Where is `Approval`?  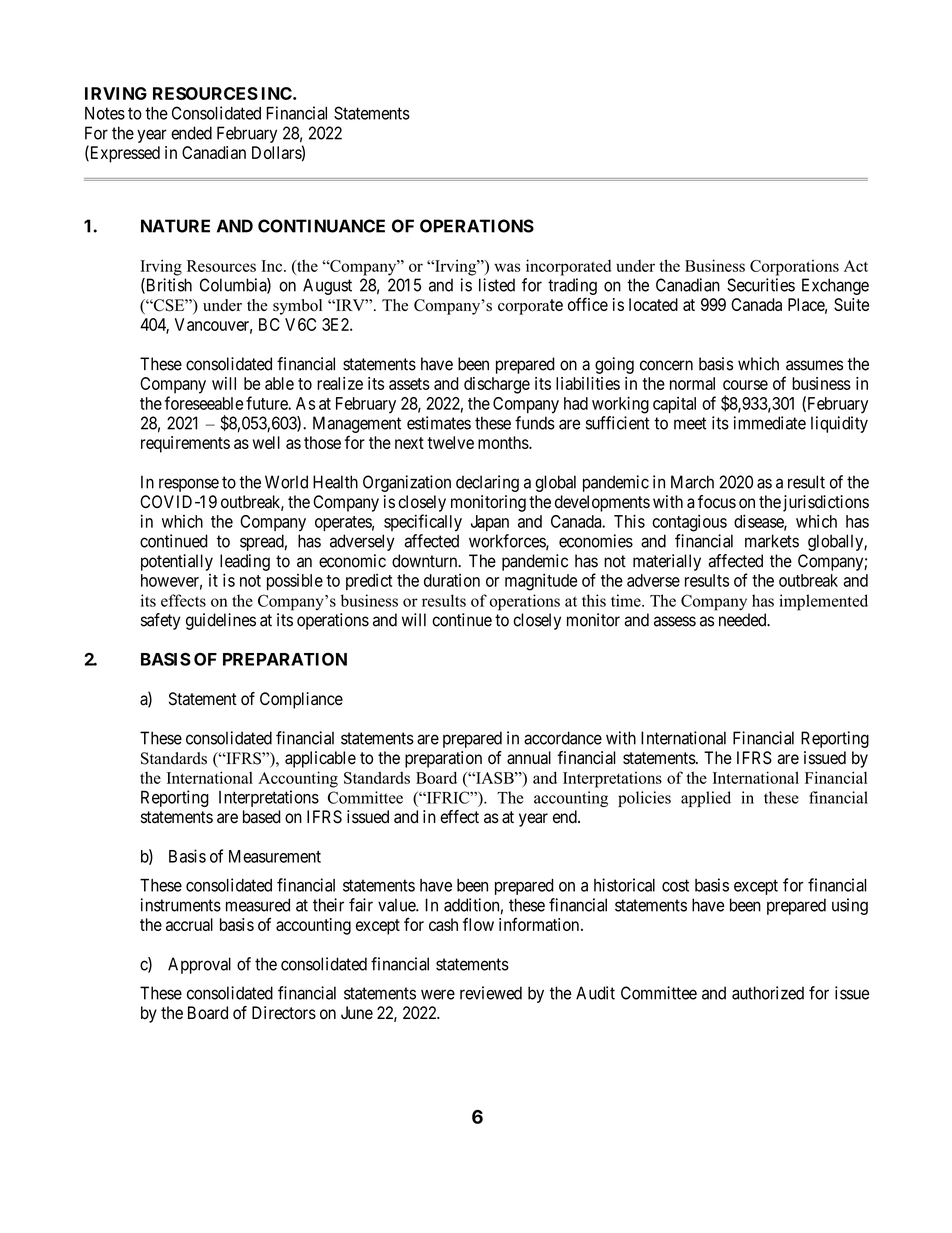 Approval is located at coordinates (199, 965).
